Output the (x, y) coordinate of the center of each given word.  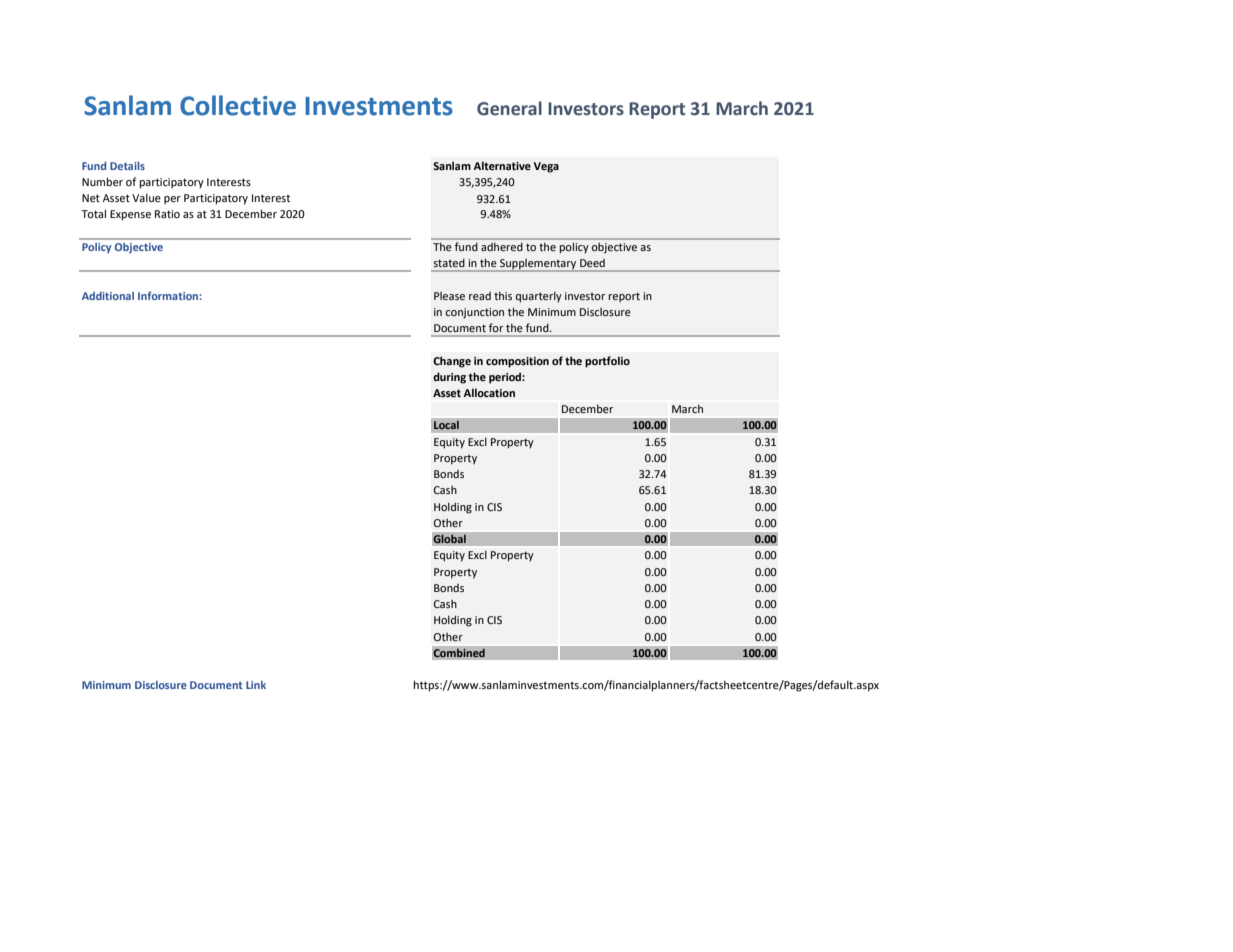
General (509, 108)
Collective (238, 105)
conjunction (474, 313)
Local (446, 425)
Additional (108, 296)
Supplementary (538, 265)
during (449, 378)
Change (452, 362)
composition (517, 362)
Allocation (489, 393)
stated (449, 263)
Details (127, 166)
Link (256, 685)
